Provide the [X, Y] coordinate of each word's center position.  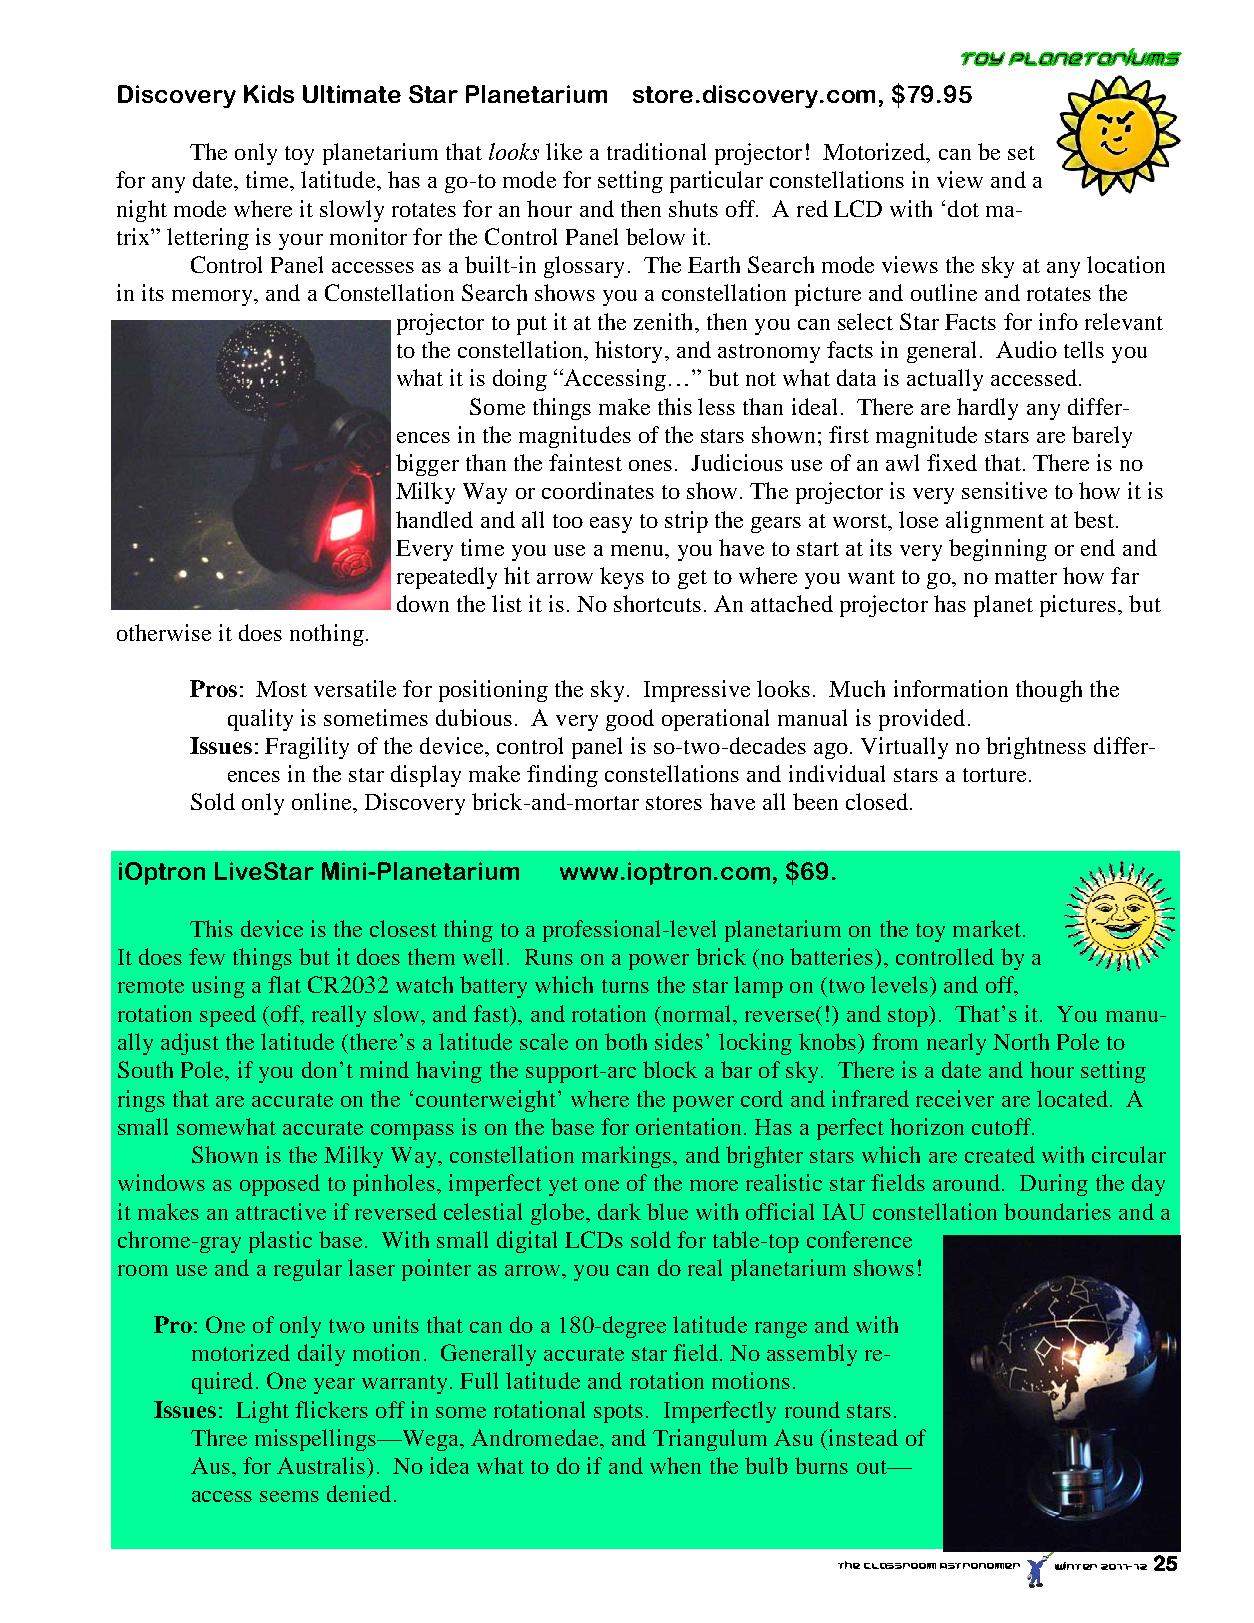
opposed [280, 1185]
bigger [427, 465]
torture [994, 775]
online [323, 801]
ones [650, 465]
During [1054, 1185]
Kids [269, 94]
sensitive [1004, 490]
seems [289, 1496]
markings [628, 1157]
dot [963, 208]
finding [562, 776]
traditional [656, 151]
